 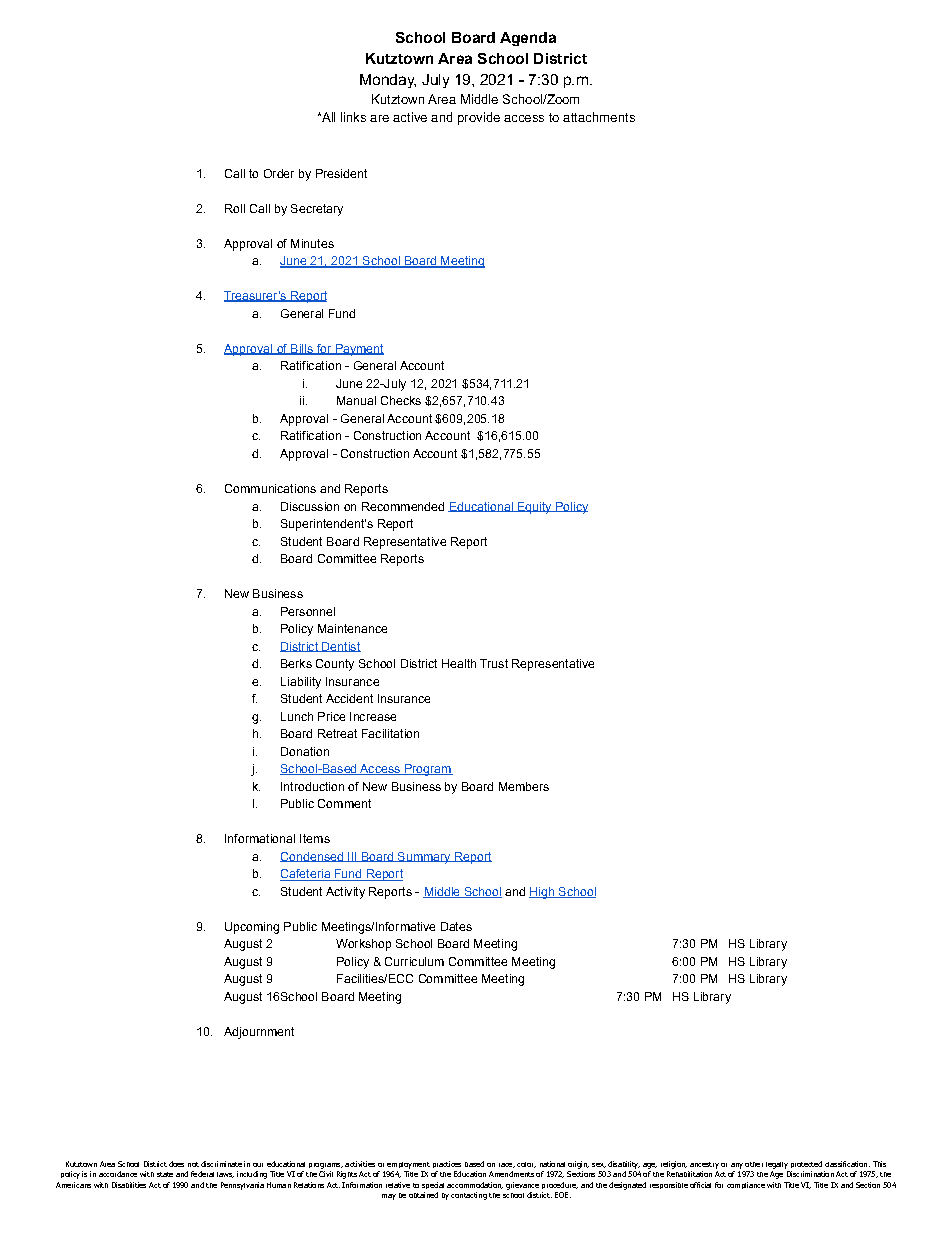 I want to click on High, so click(x=543, y=893).
